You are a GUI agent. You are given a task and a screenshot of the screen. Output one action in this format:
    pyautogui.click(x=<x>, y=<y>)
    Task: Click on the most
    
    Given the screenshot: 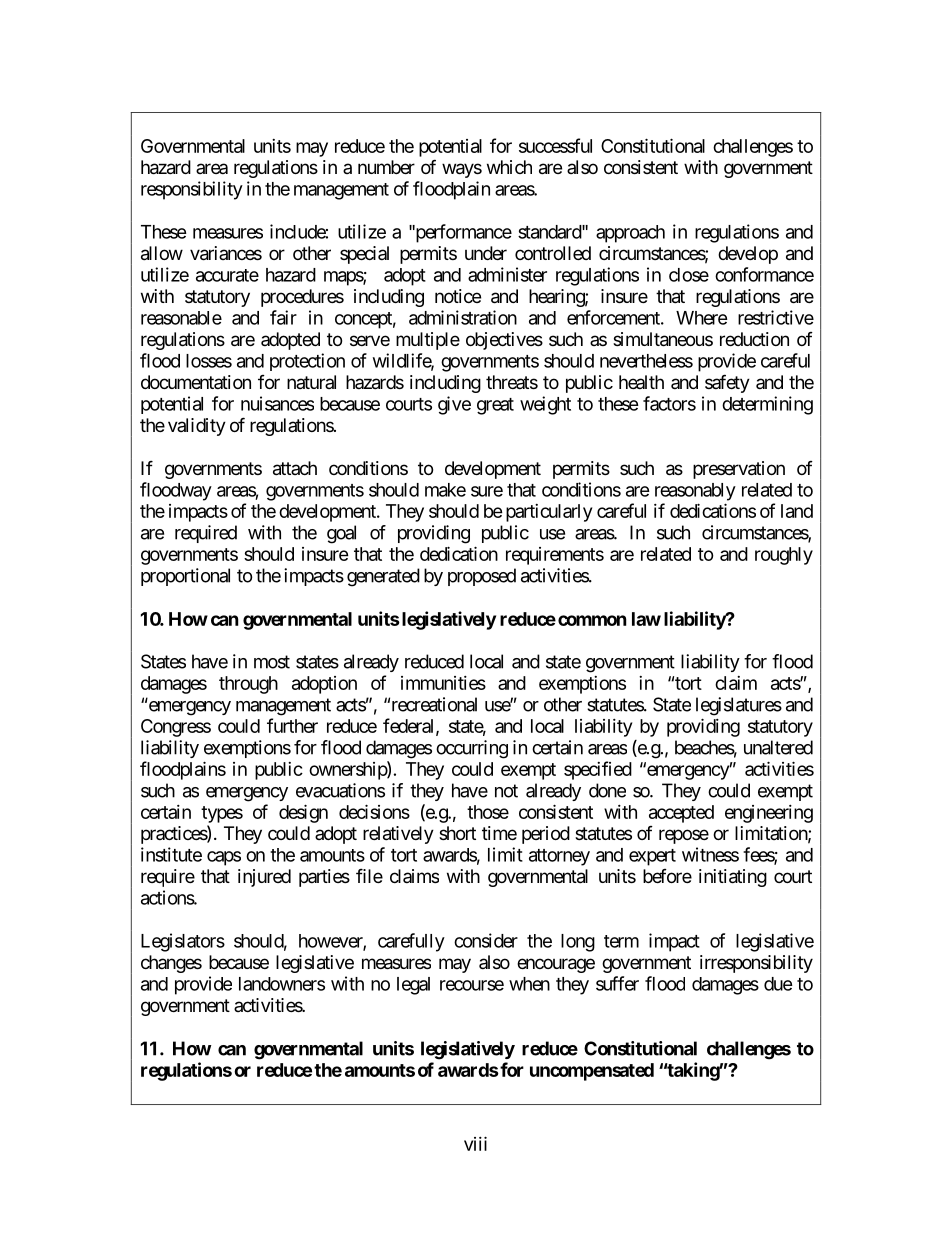 What is the action you would take?
    pyautogui.click(x=272, y=662)
